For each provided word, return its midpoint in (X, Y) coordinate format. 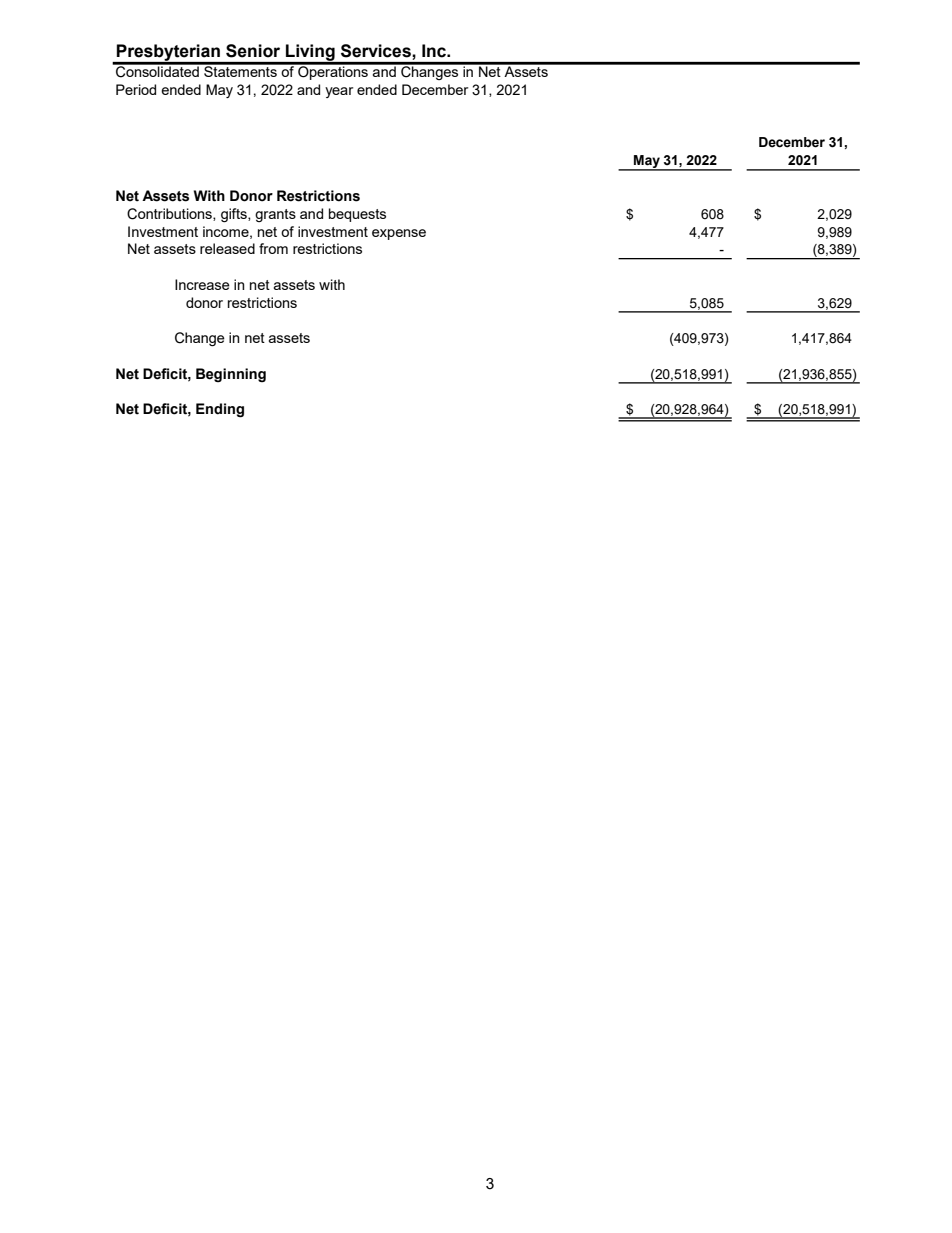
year (339, 92)
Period (136, 89)
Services (377, 51)
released (227, 248)
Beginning (231, 375)
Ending (220, 410)
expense (399, 234)
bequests (357, 215)
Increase (202, 284)
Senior (253, 51)
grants (275, 215)
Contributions (170, 214)
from (273, 248)
